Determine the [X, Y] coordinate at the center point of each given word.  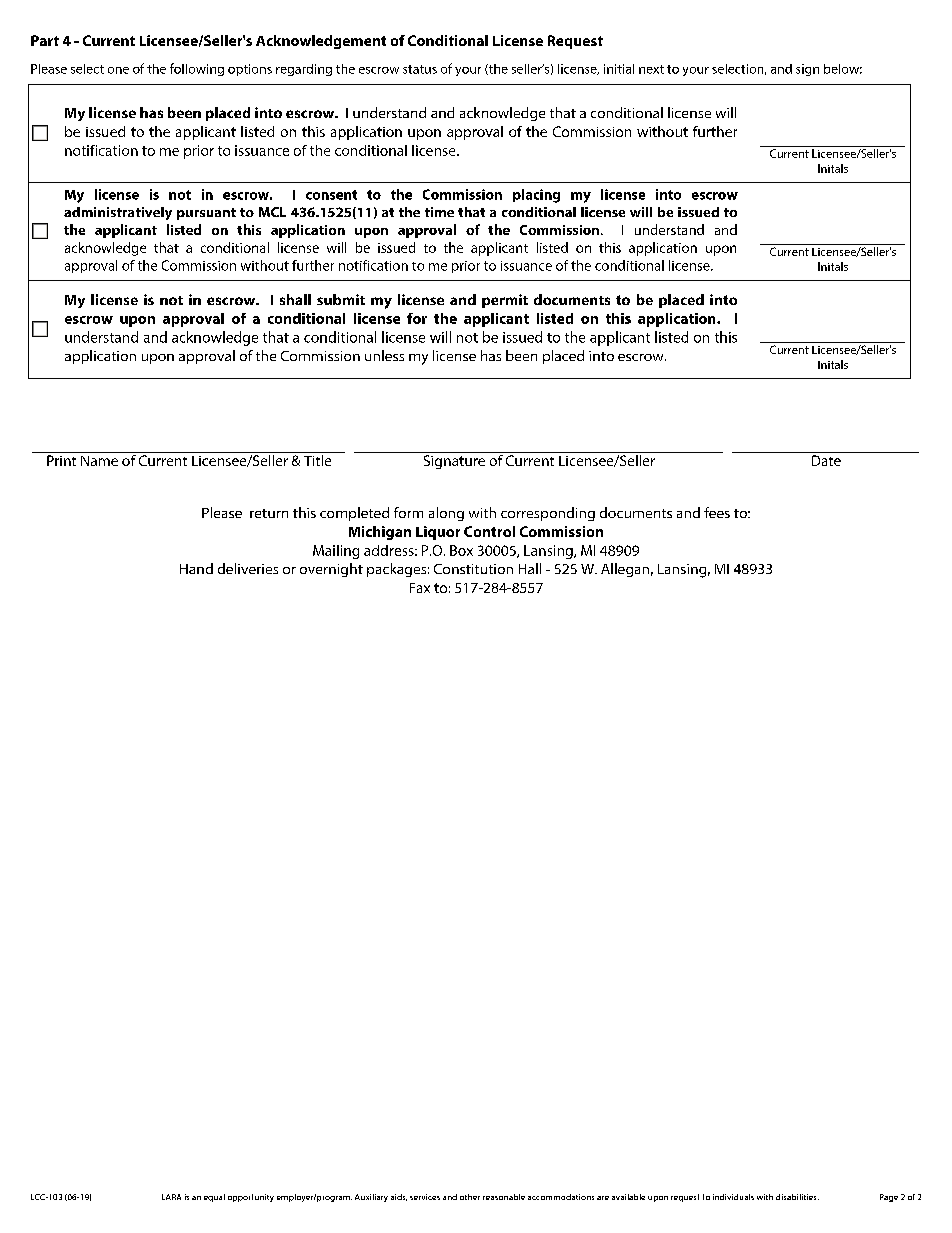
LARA [171, 1197]
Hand [196, 568]
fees [717, 512]
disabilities [797, 1197]
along [446, 514]
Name [99, 461]
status [420, 69]
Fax [420, 588]
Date [826, 460]
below [843, 69]
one [118, 70]
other [470, 1197]
